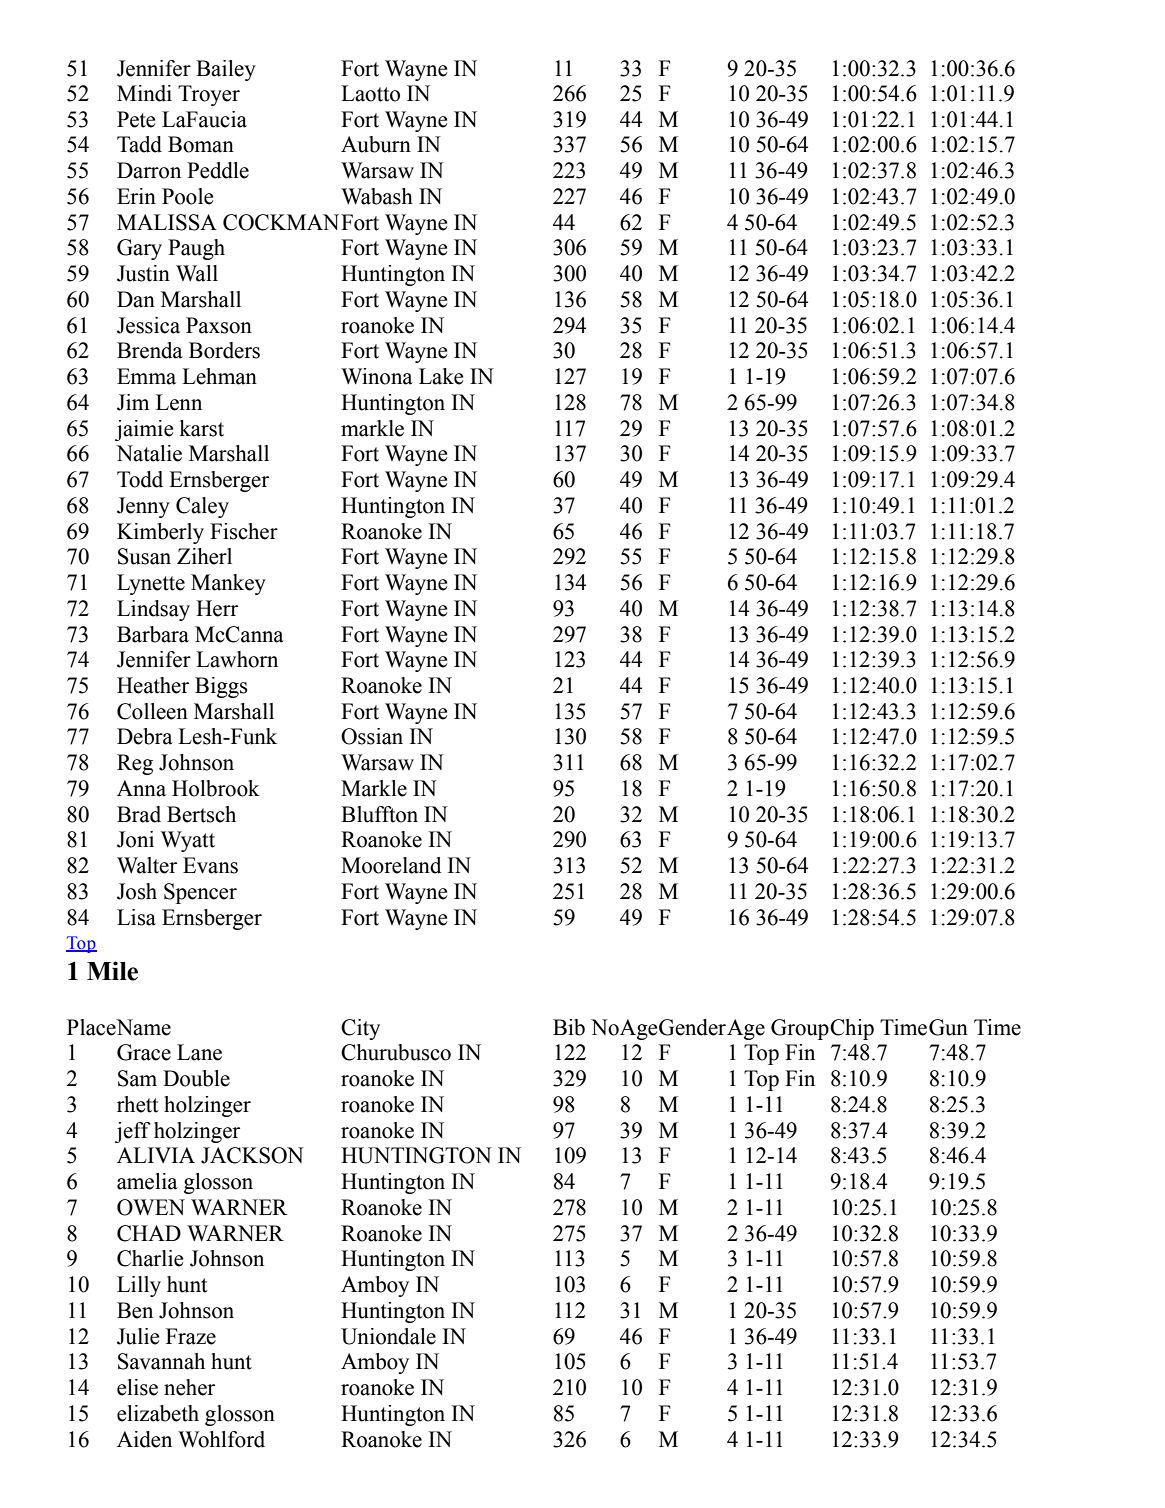 This page has width=1165, height=1508. I want to click on Wabash, so click(377, 196).
